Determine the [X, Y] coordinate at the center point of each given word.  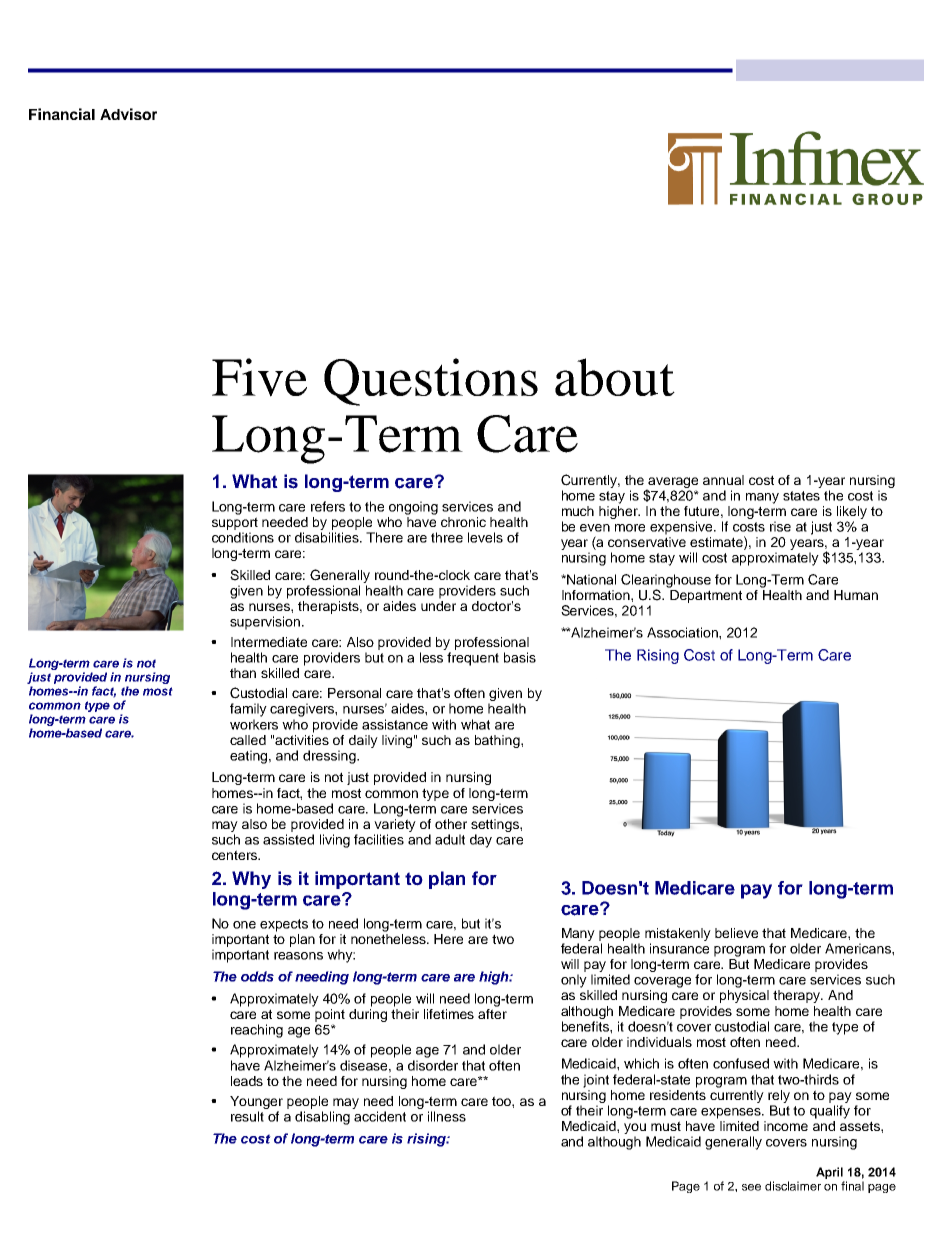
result [247, 1116]
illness [447, 1116]
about [615, 377]
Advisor [128, 114]
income [786, 1126]
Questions [431, 382]
